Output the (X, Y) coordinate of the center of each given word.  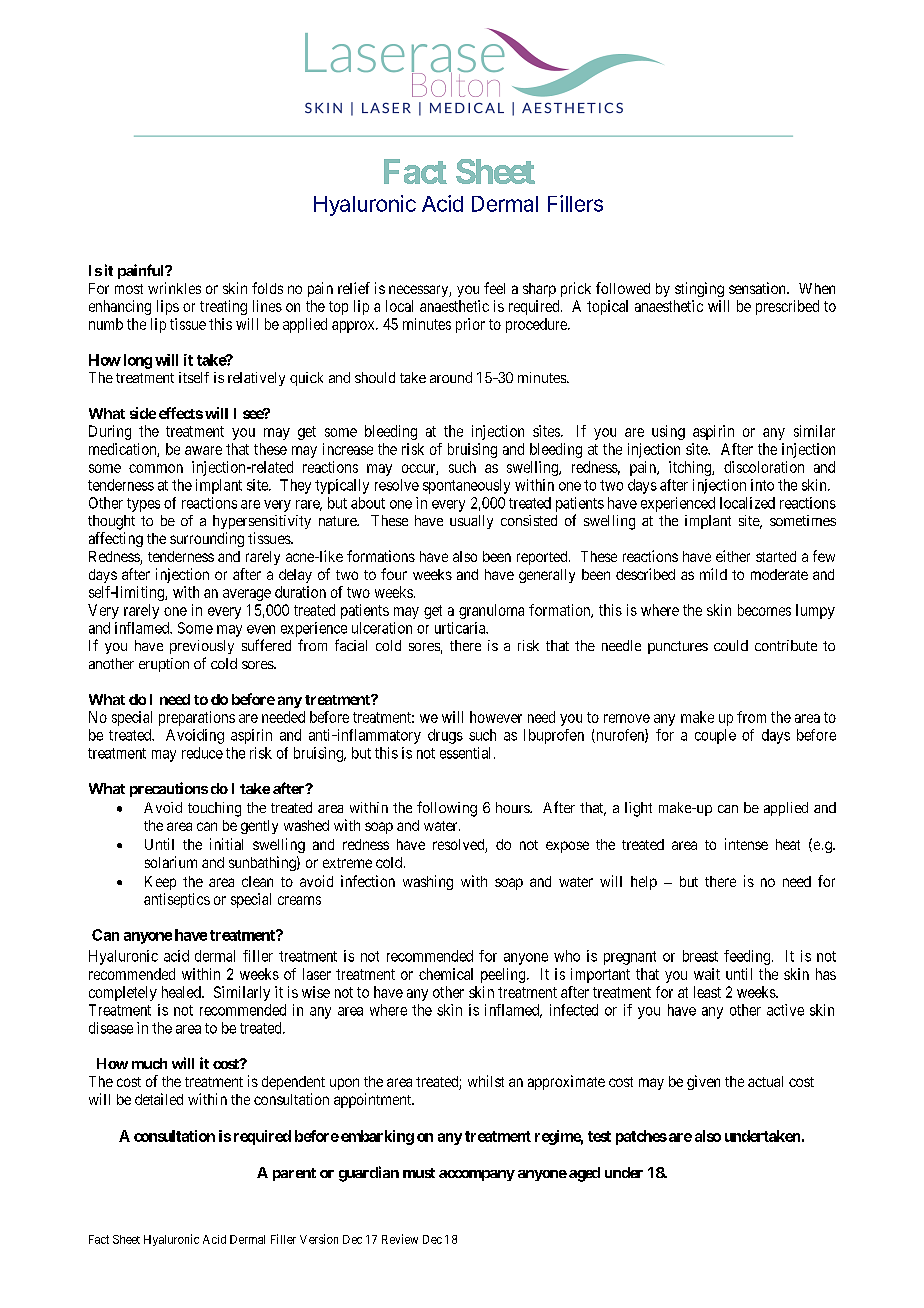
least (707, 992)
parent (294, 1174)
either (733, 556)
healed (182, 992)
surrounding (207, 539)
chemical (446, 974)
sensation (758, 288)
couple (715, 736)
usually (471, 522)
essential (467, 753)
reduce (202, 753)
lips (168, 307)
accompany (477, 1175)
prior (470, 325)
